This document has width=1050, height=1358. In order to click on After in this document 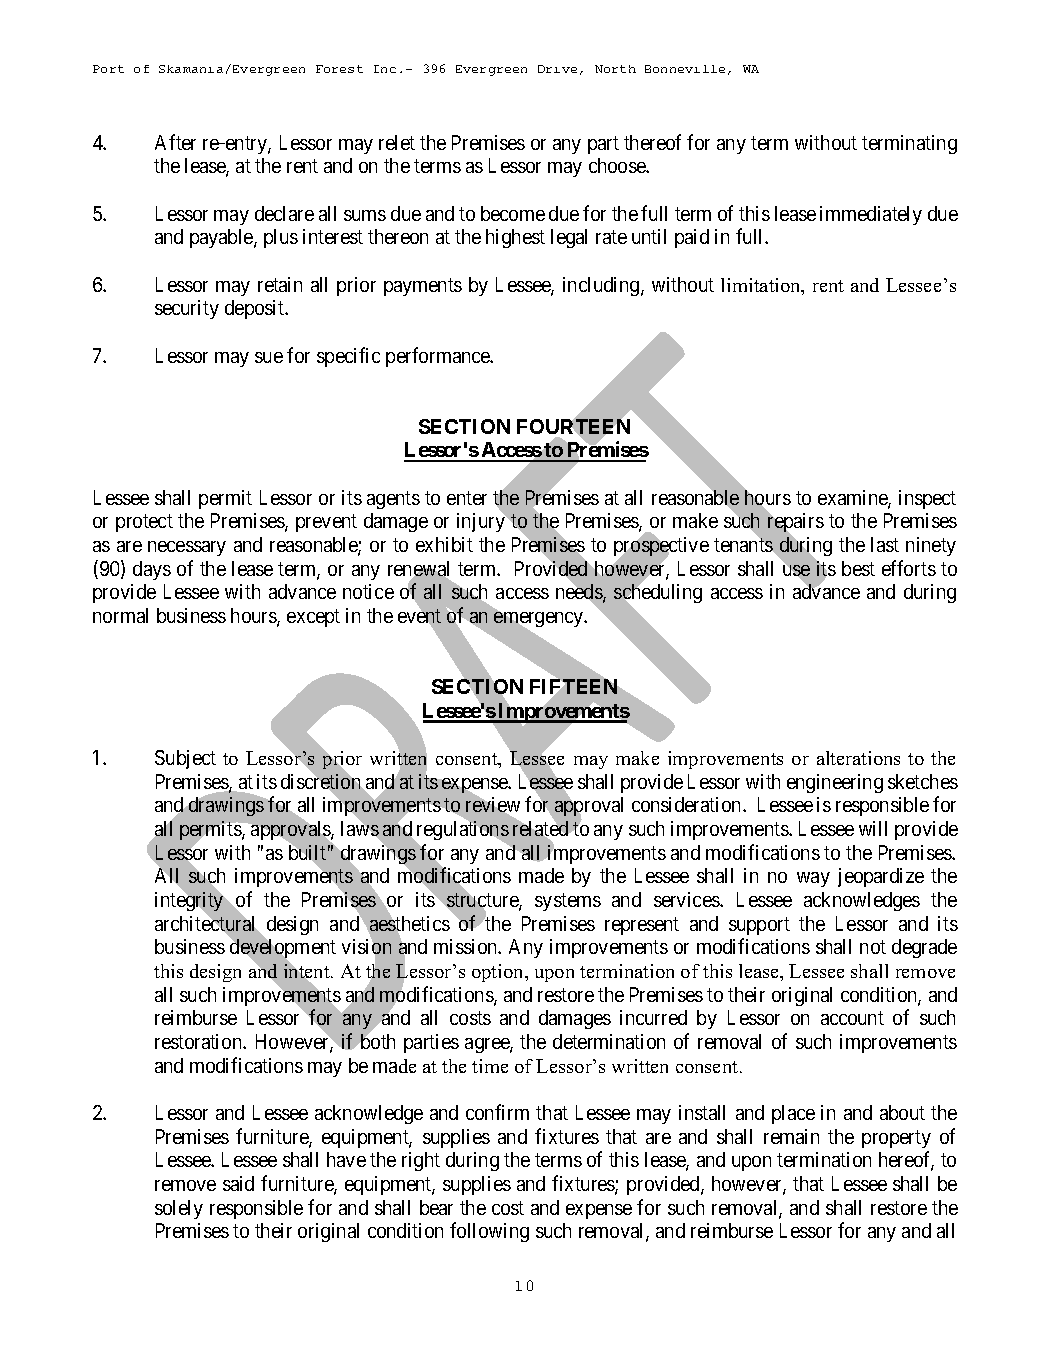, I will do `click(175, 142)`.
